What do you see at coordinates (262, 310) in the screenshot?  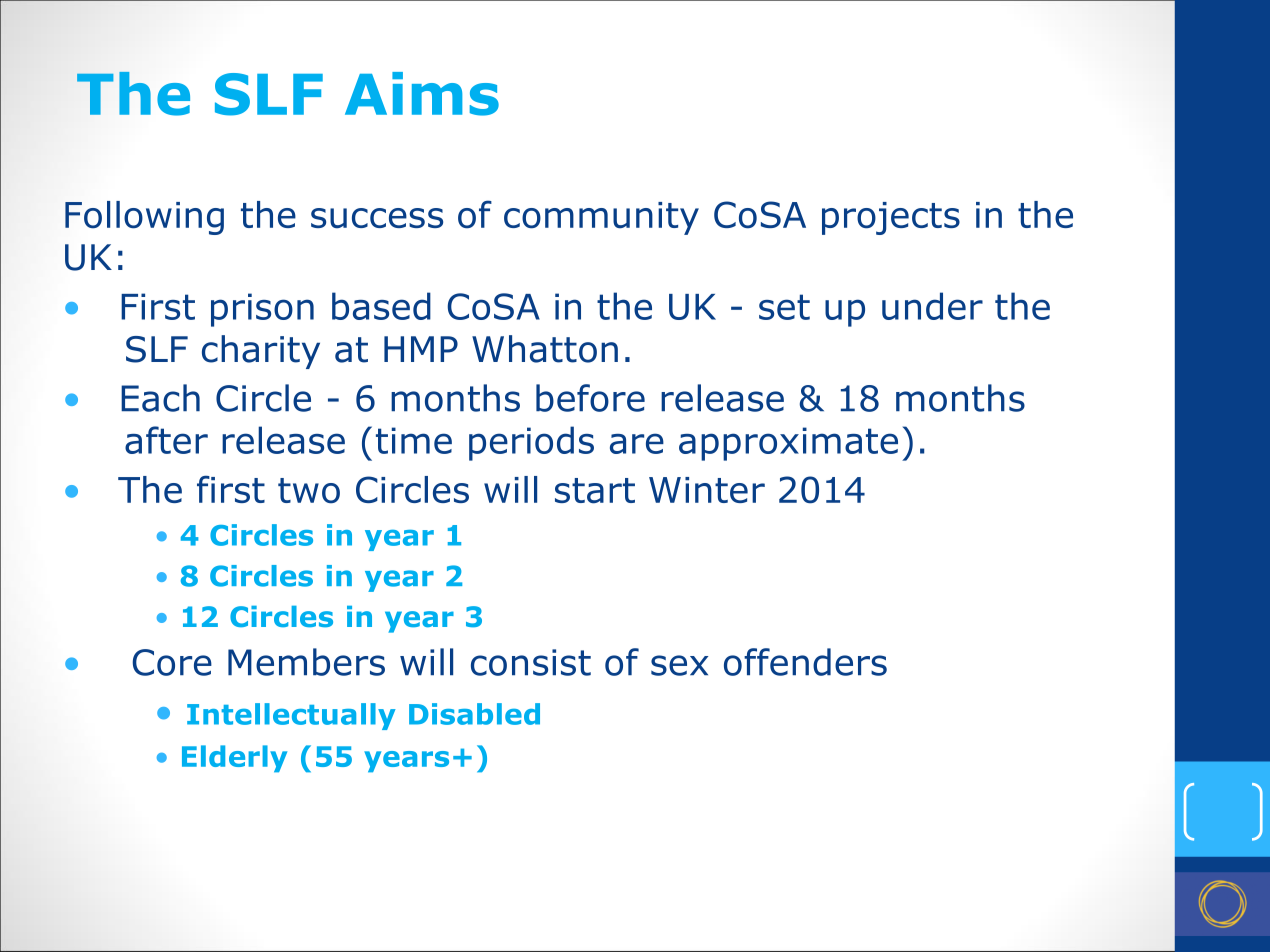 I see `prison` at bounding box center [262, 310].
